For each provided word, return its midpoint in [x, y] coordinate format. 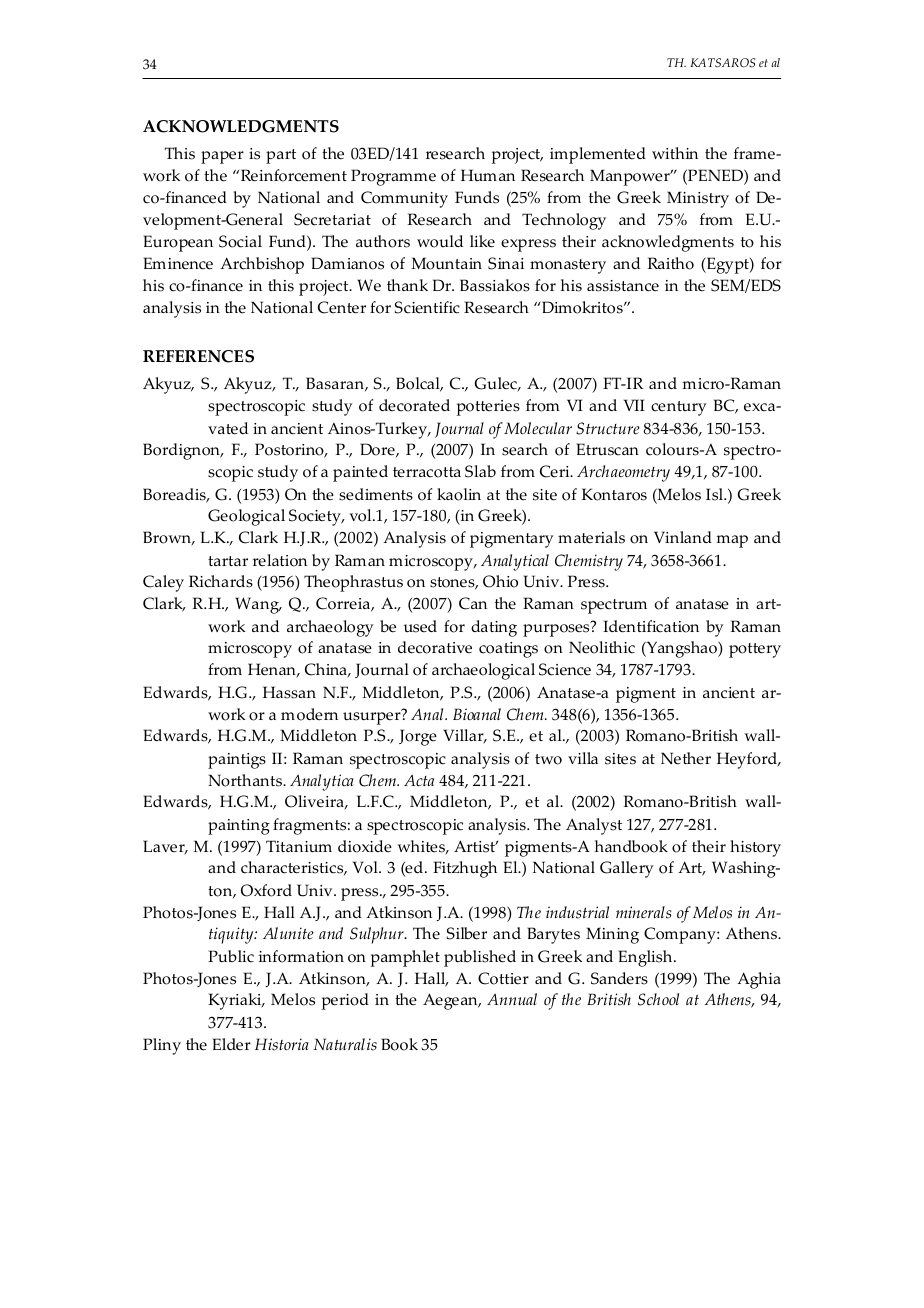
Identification [651, 626]
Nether [686, 758]
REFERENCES [198, 356]
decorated [414, 405]
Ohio [500, 581]
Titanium [299, 846]
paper [222, 157]
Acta [419, 780]
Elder [232, 1044]
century [679, 408]
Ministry [698, 199]
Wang [258, 605]
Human [488, 175]
